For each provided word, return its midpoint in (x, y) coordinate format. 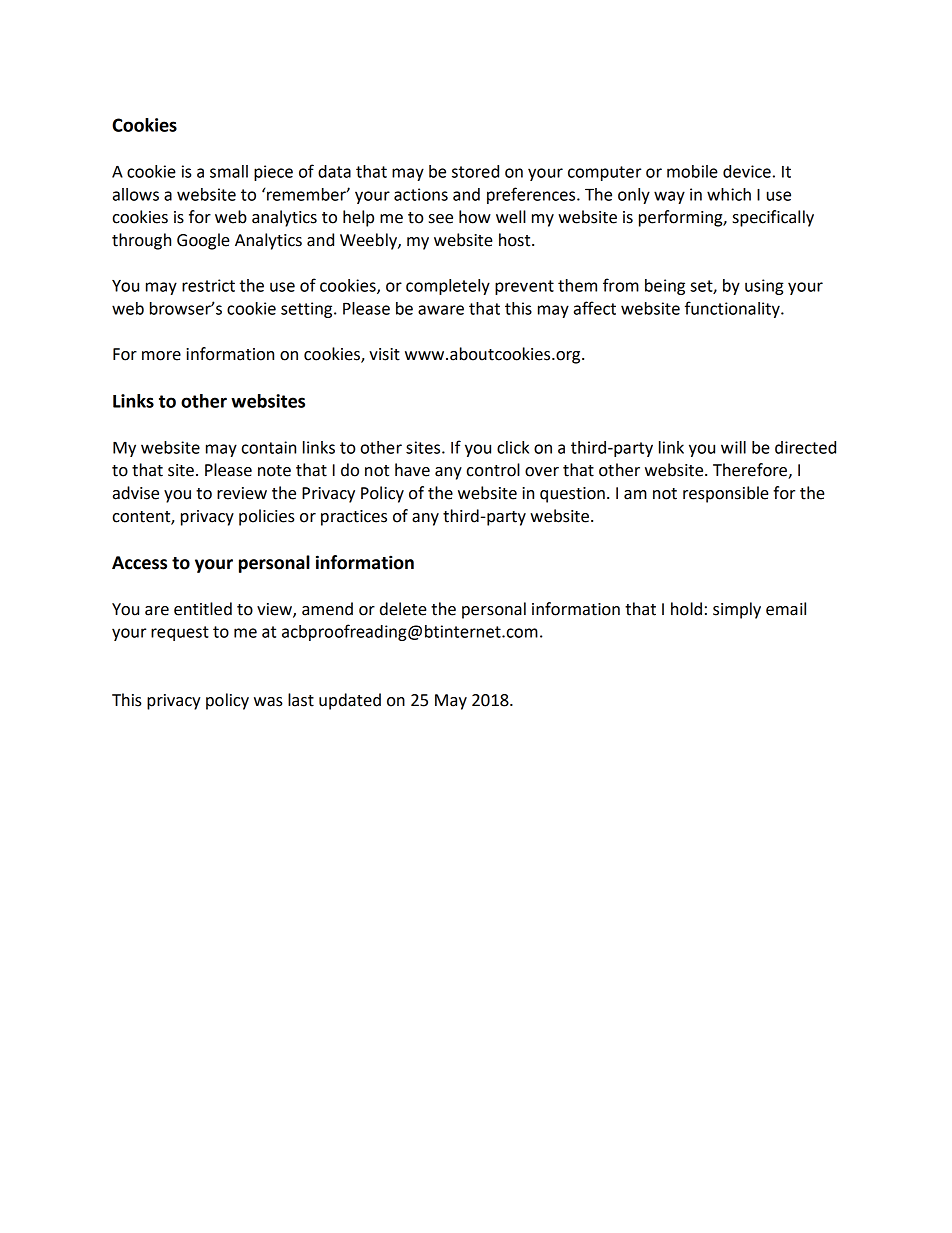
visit (384, 354)
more (161, 356)
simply (737, 610)
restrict (208, 285)
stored (475, 171)
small (229, 171)
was (268, 702)
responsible (726, 494)
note (274, 471)
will (733, 447)
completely (448, 287)
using (764, 287)
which (729, 194)
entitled (203, 609)
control (493, 470)
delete (403, 609)
